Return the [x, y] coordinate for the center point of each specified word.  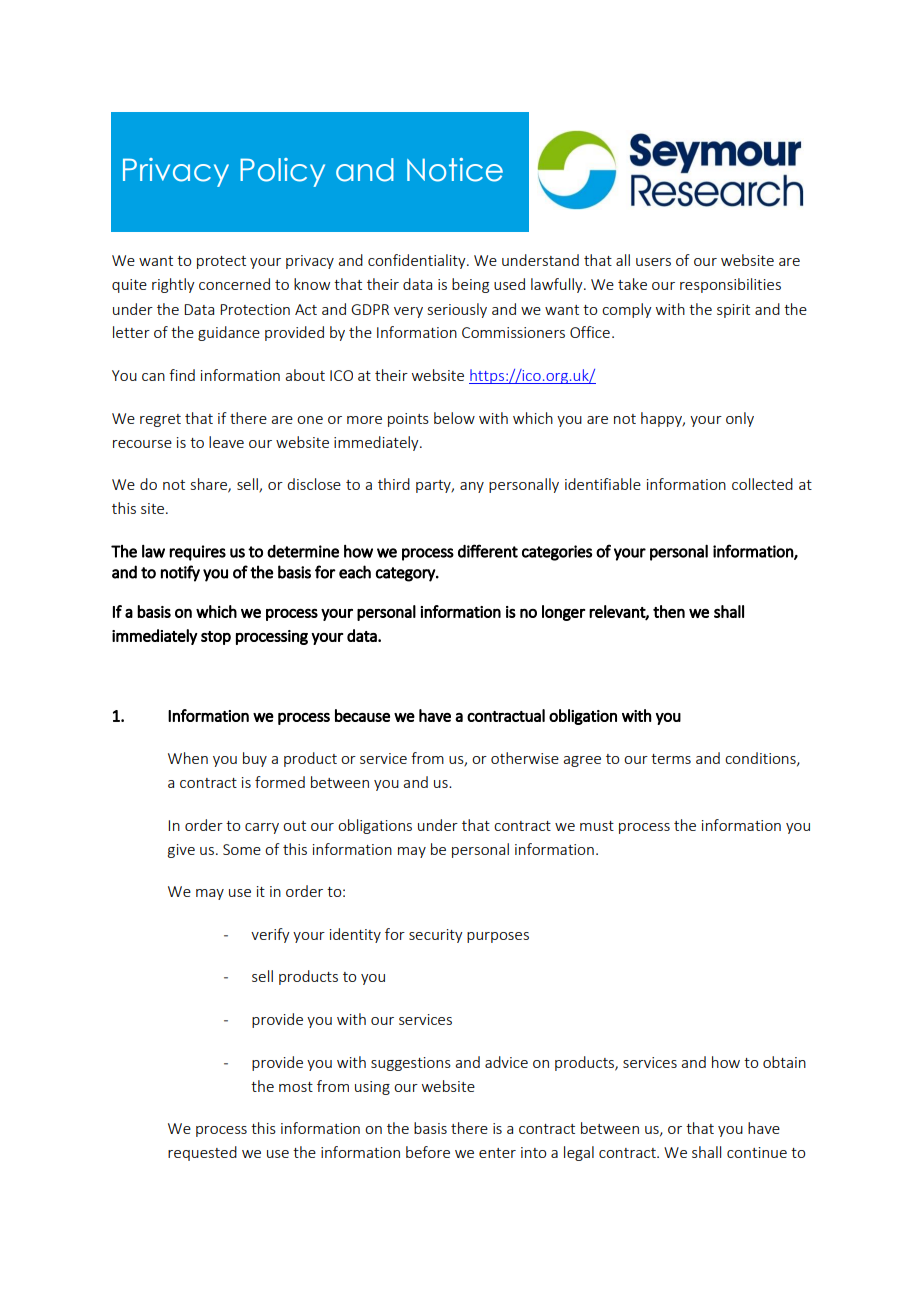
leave [226, 442]
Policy [282, 172]
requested [202, 1153]
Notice [455, 170]
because [362, 715]
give [181, 851]
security [436, 936]
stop [216, 638]
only [740, 419]
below [454, 418]
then [669, 611]
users [653, 262]
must [597, 826]
